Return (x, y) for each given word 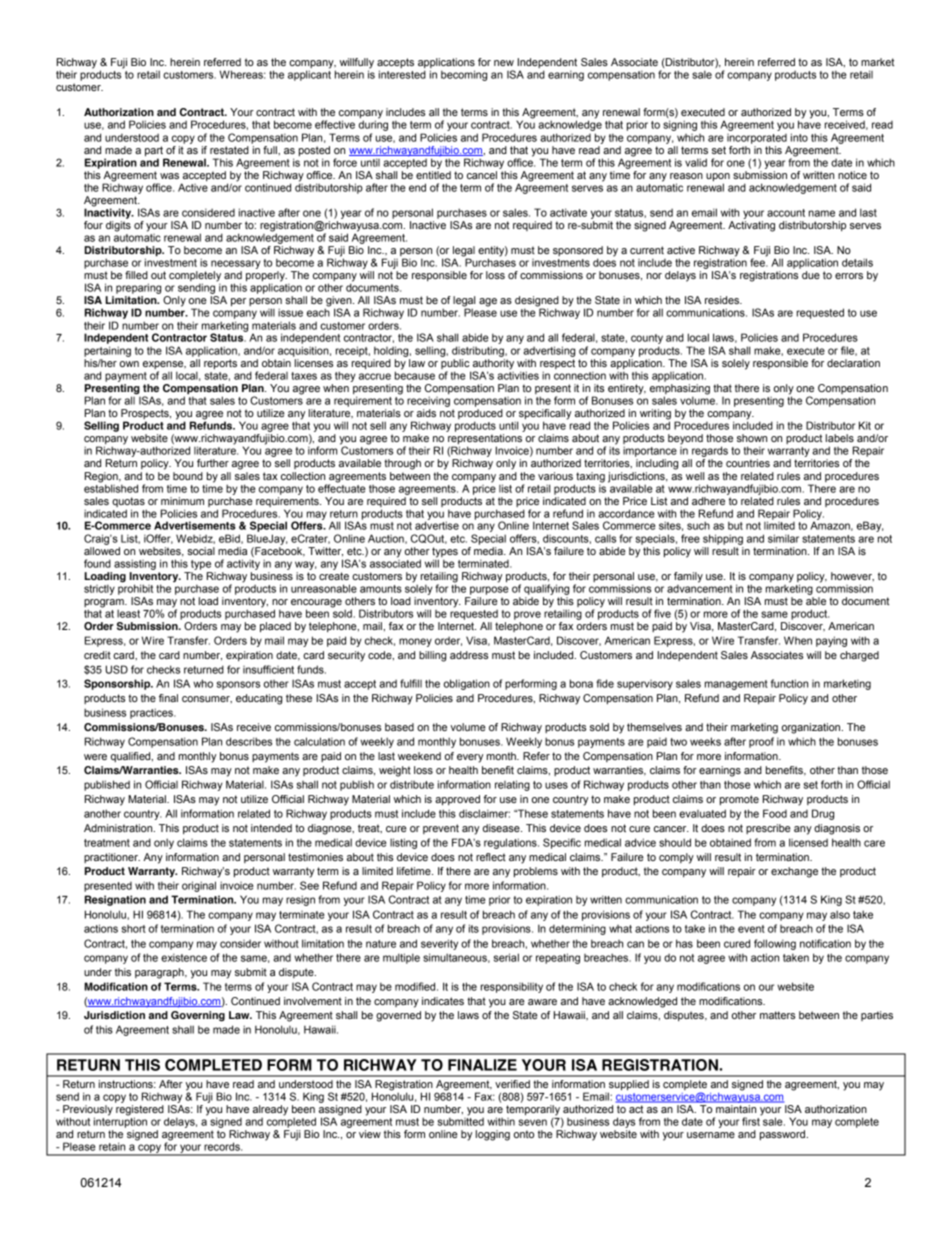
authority (493, 365)
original (199, 886)
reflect (491, 857)
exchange (794, 872)
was (169, 176)
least (128, 613)
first (752, 1120)
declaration (853, 363)
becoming (464, 75)
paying (831, 641)
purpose (489, 590)
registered (140, 1111)
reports (220, 364)
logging (493, 1135)
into (799, 137)
